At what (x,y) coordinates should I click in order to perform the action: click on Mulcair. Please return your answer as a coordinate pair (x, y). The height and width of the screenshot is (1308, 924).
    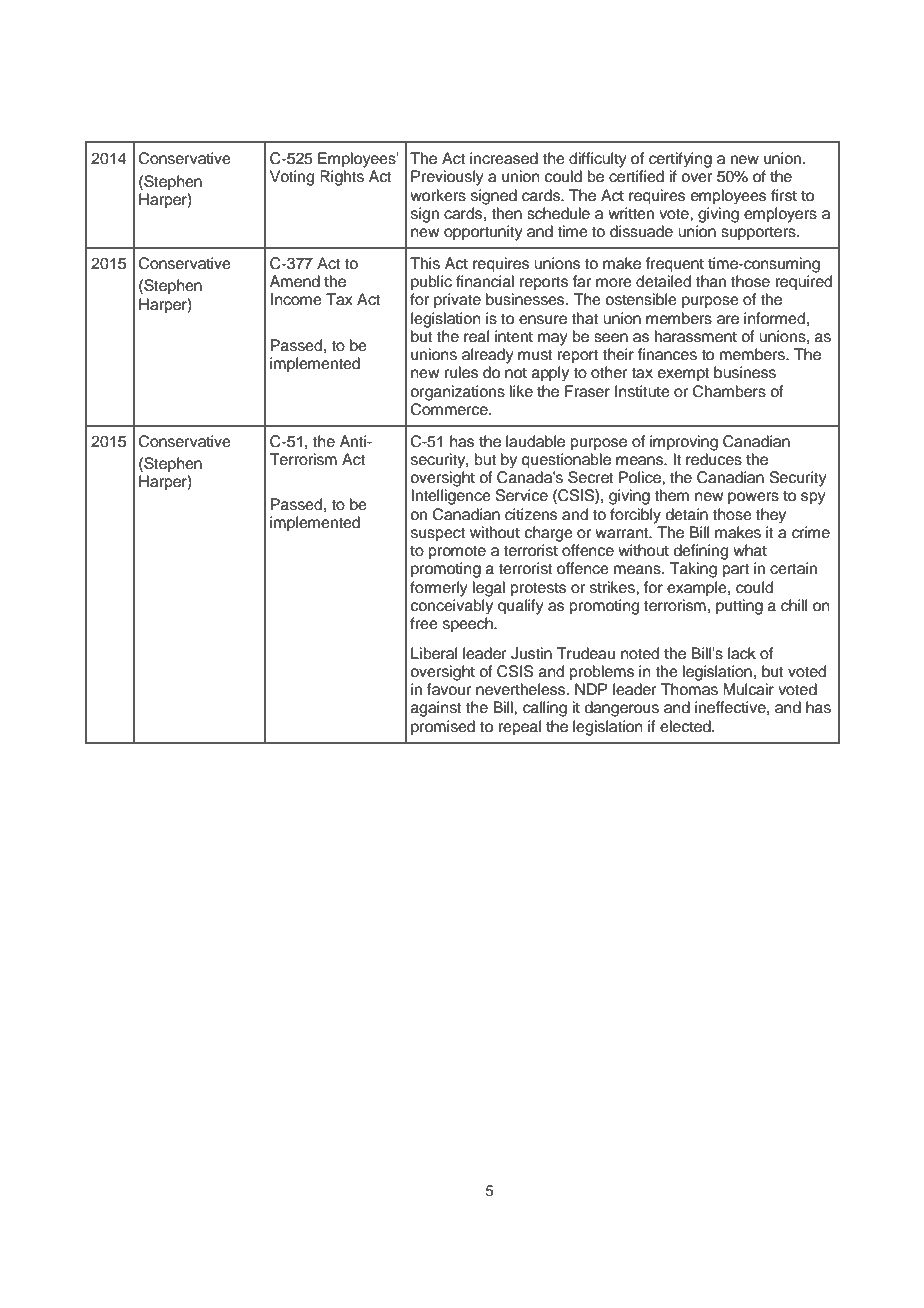
    Looking at the image, I should click on (748, 689).
